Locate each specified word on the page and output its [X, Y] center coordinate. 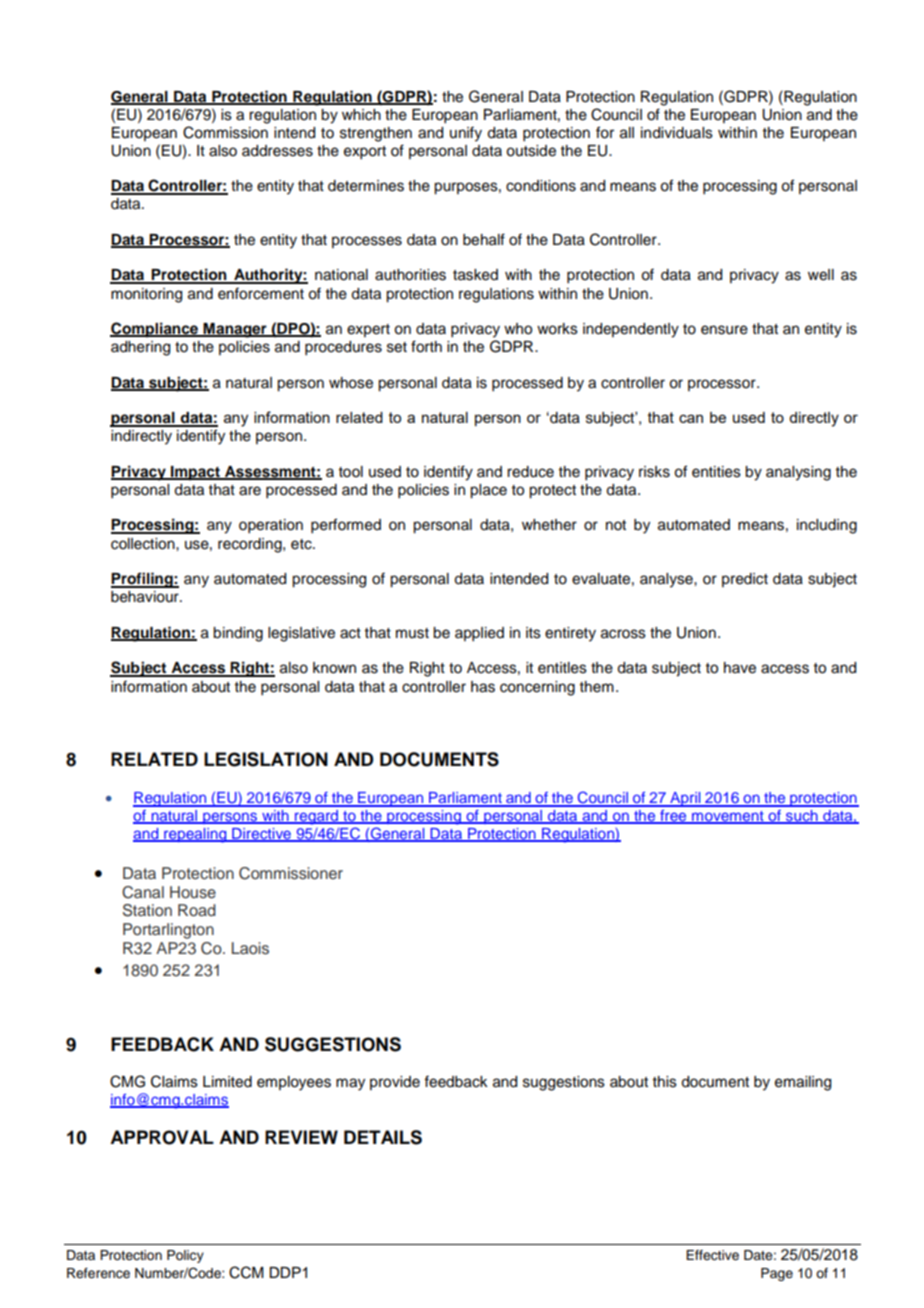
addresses [277, 151]
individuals [677, 133]
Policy [185, 1256]
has [483, 687]
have [740, 668]
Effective [712, 1255]
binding [238, 634]
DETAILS [383, 1137]
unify [466, 134]
